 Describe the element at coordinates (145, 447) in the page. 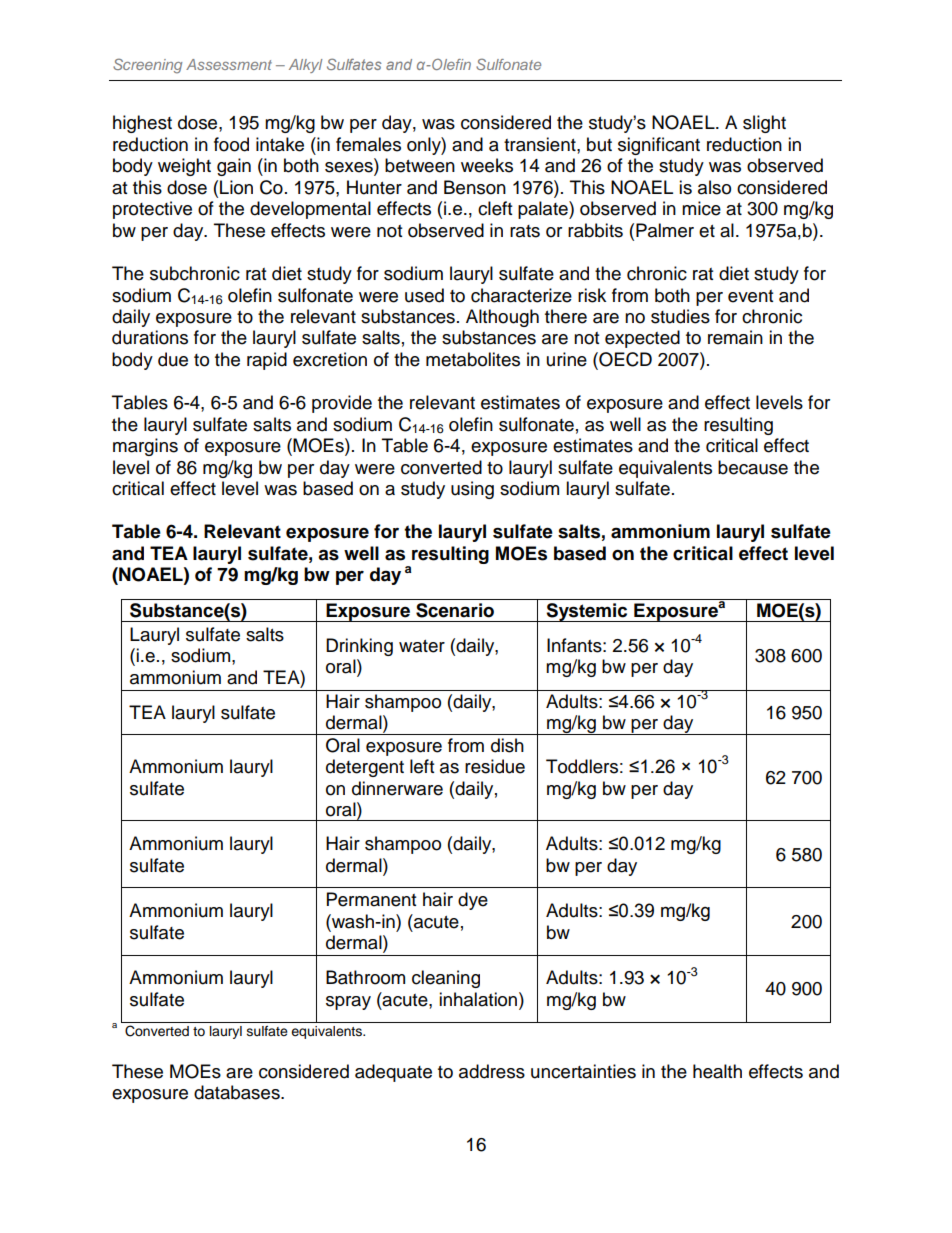

I see `margins` at that location.
